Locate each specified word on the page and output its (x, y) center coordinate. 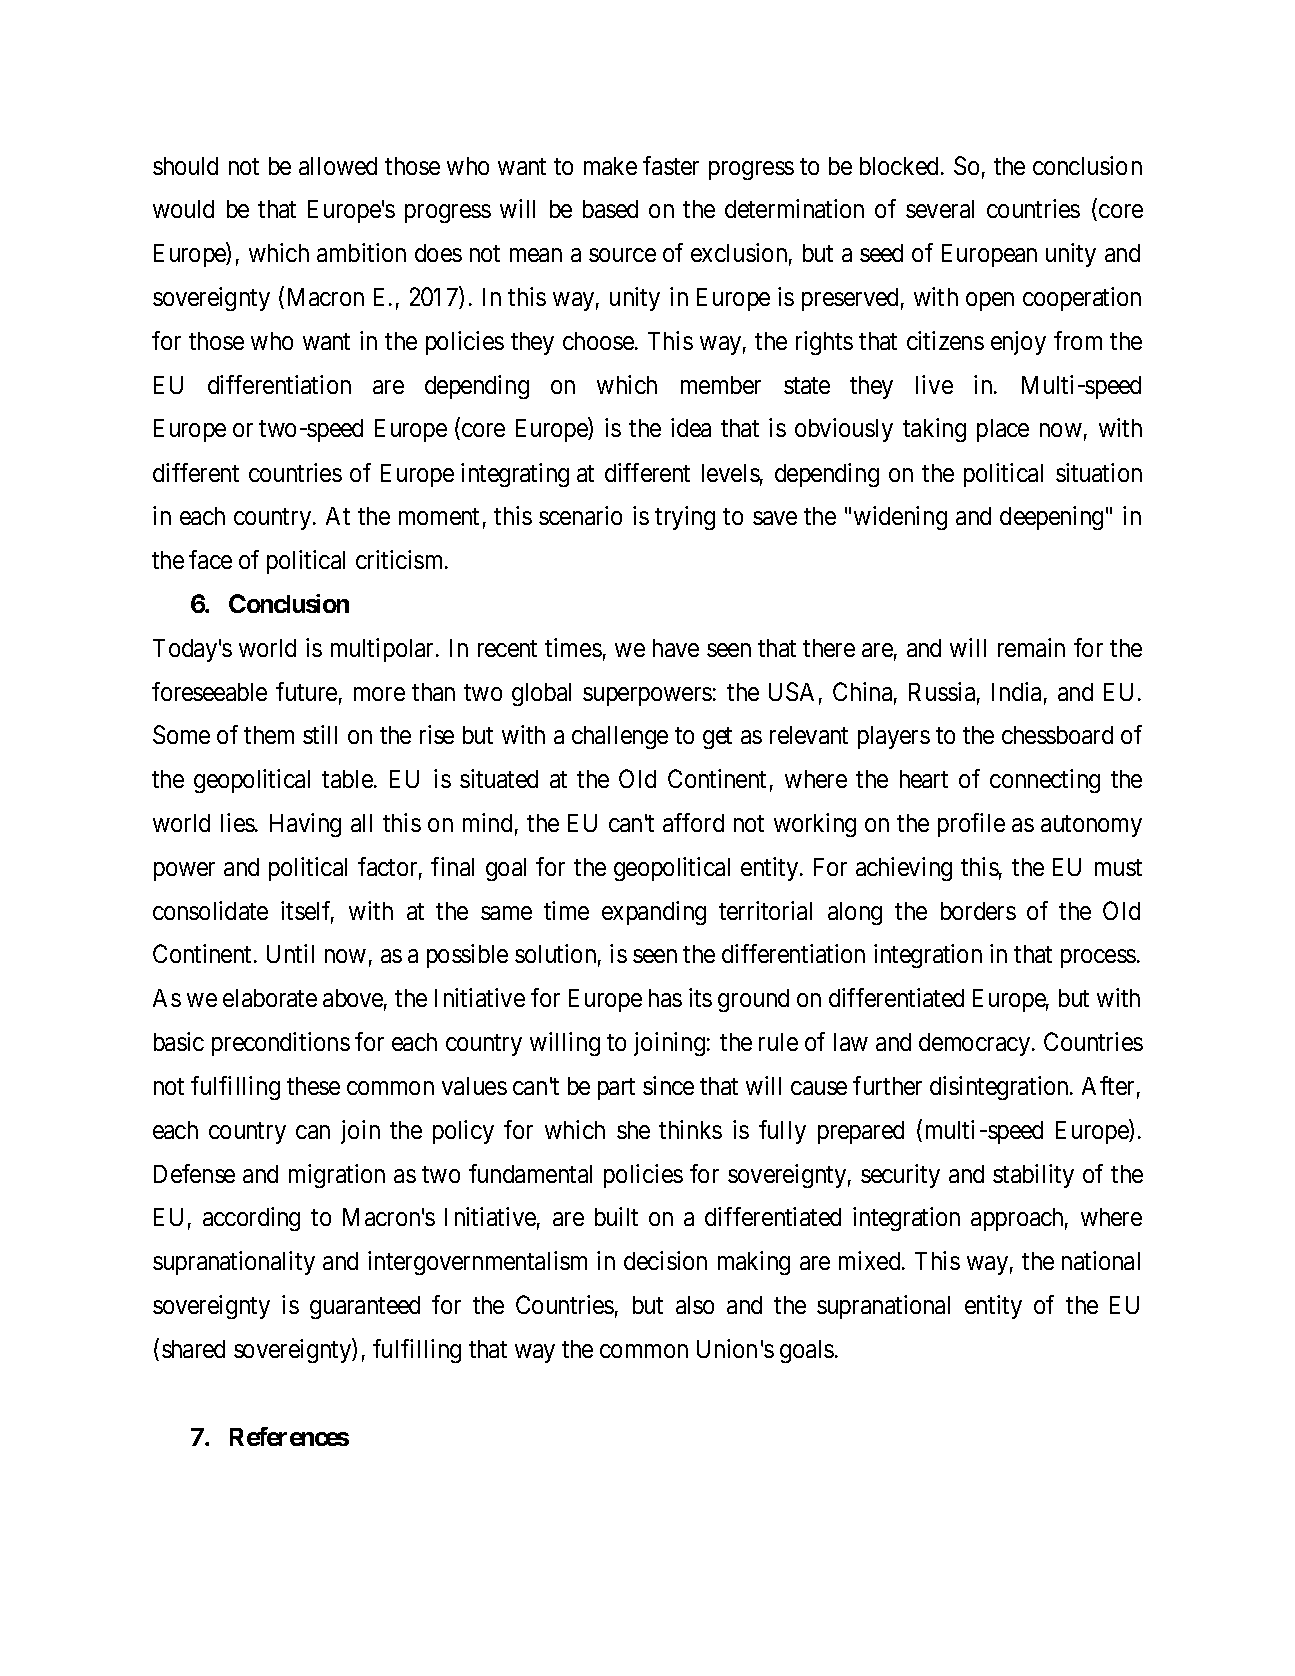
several (940, 209)
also (695, 1305)
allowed (338, 166)
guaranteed (365, 1307)
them (269, 735)
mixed (871, 1260)
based (610, 209)
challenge (620, 737)
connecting (1045, 781)
